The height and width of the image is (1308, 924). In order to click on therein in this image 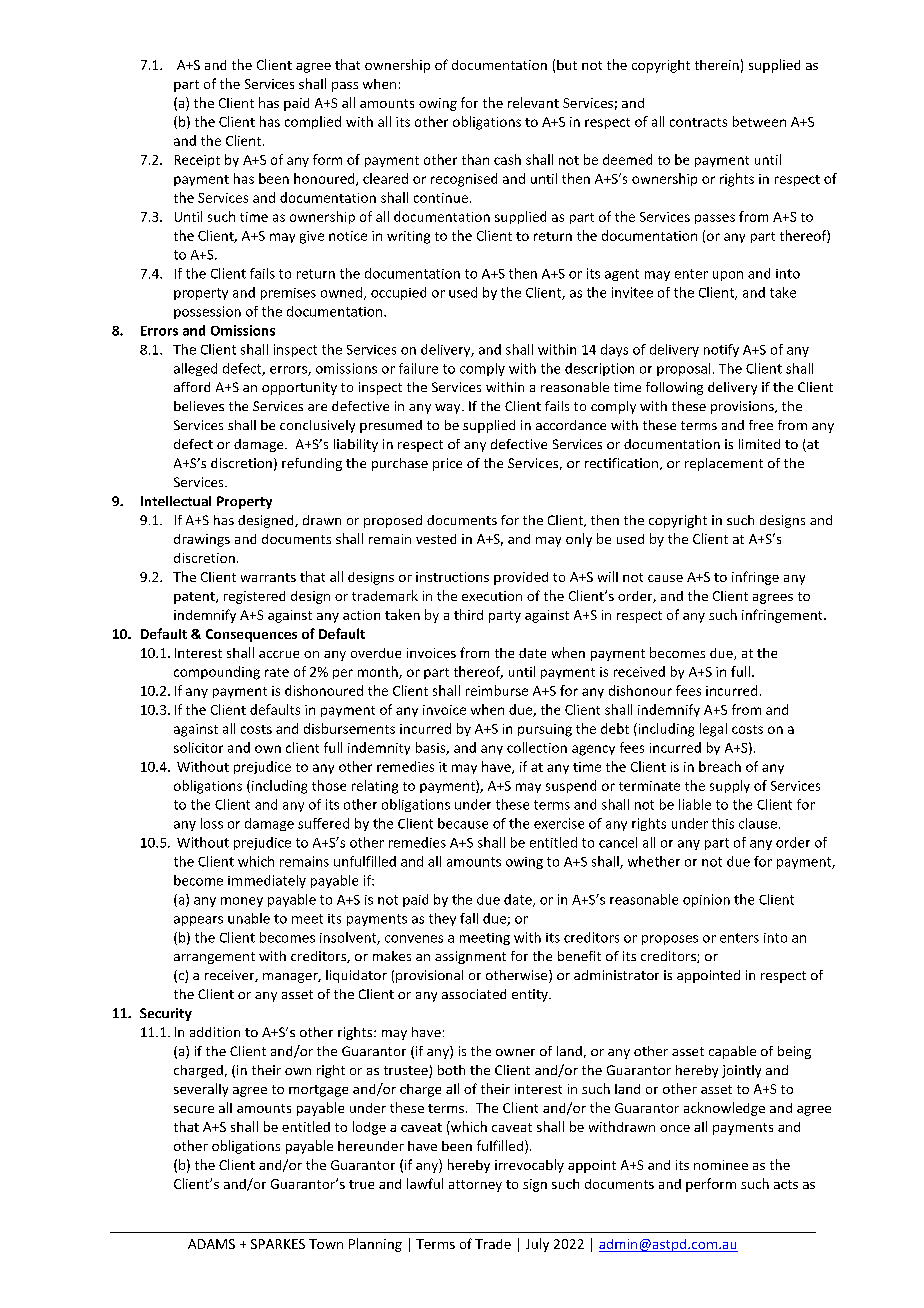, I will do `click(717, 65)`.
